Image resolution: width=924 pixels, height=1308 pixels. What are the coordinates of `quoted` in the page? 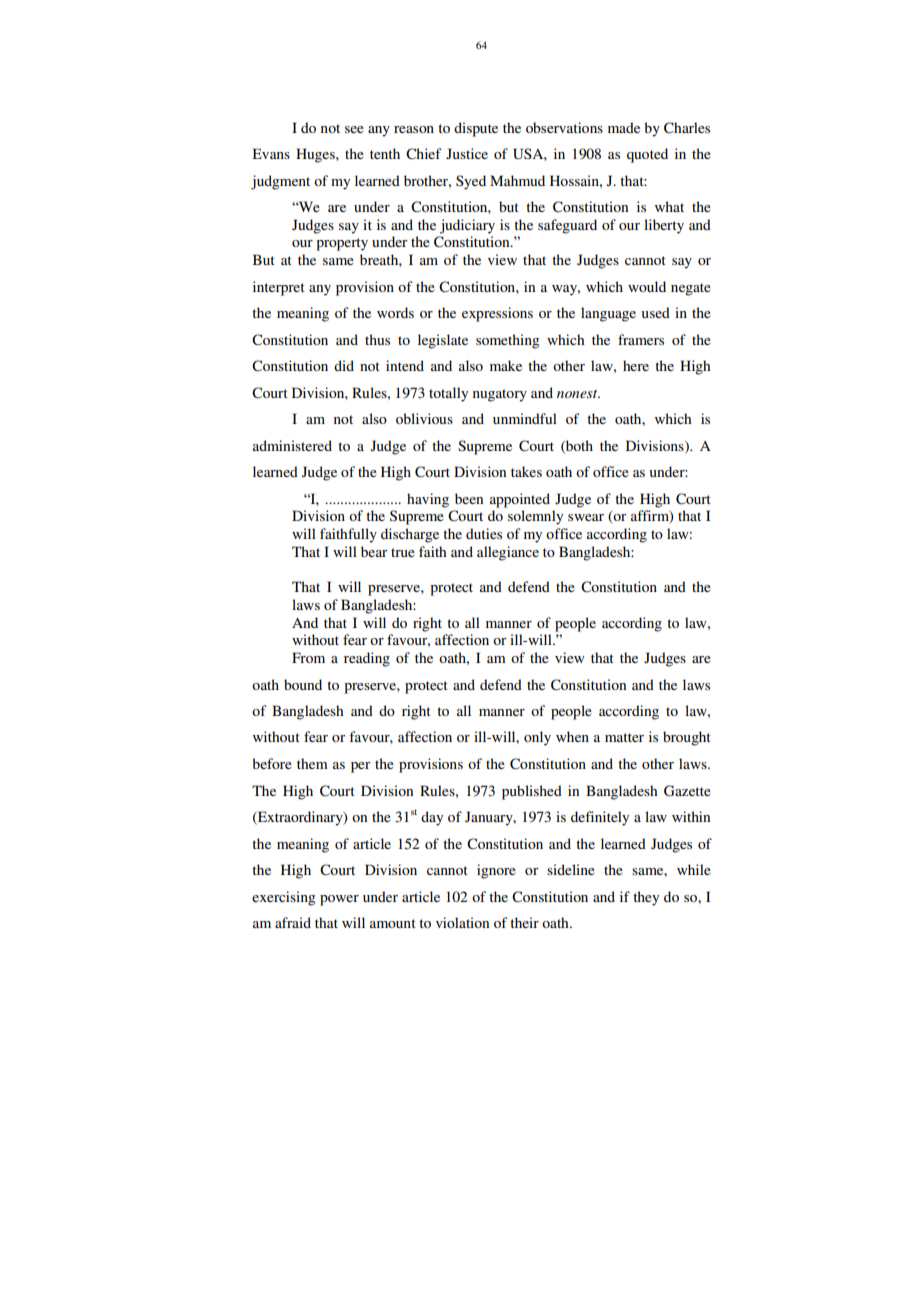 It's located at (647, 155).
